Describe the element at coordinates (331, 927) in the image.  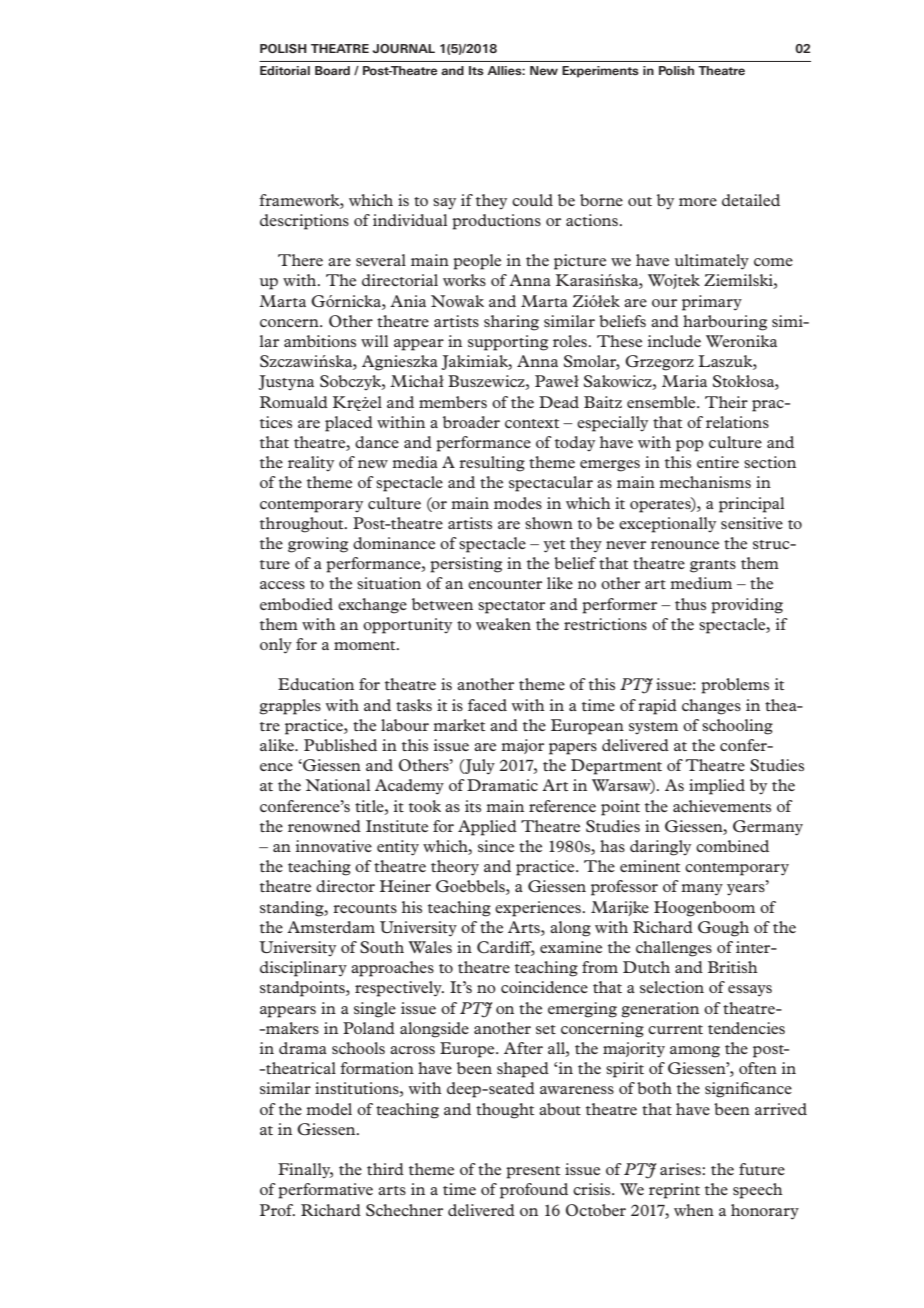
I see `Amsterdam` at that location.
